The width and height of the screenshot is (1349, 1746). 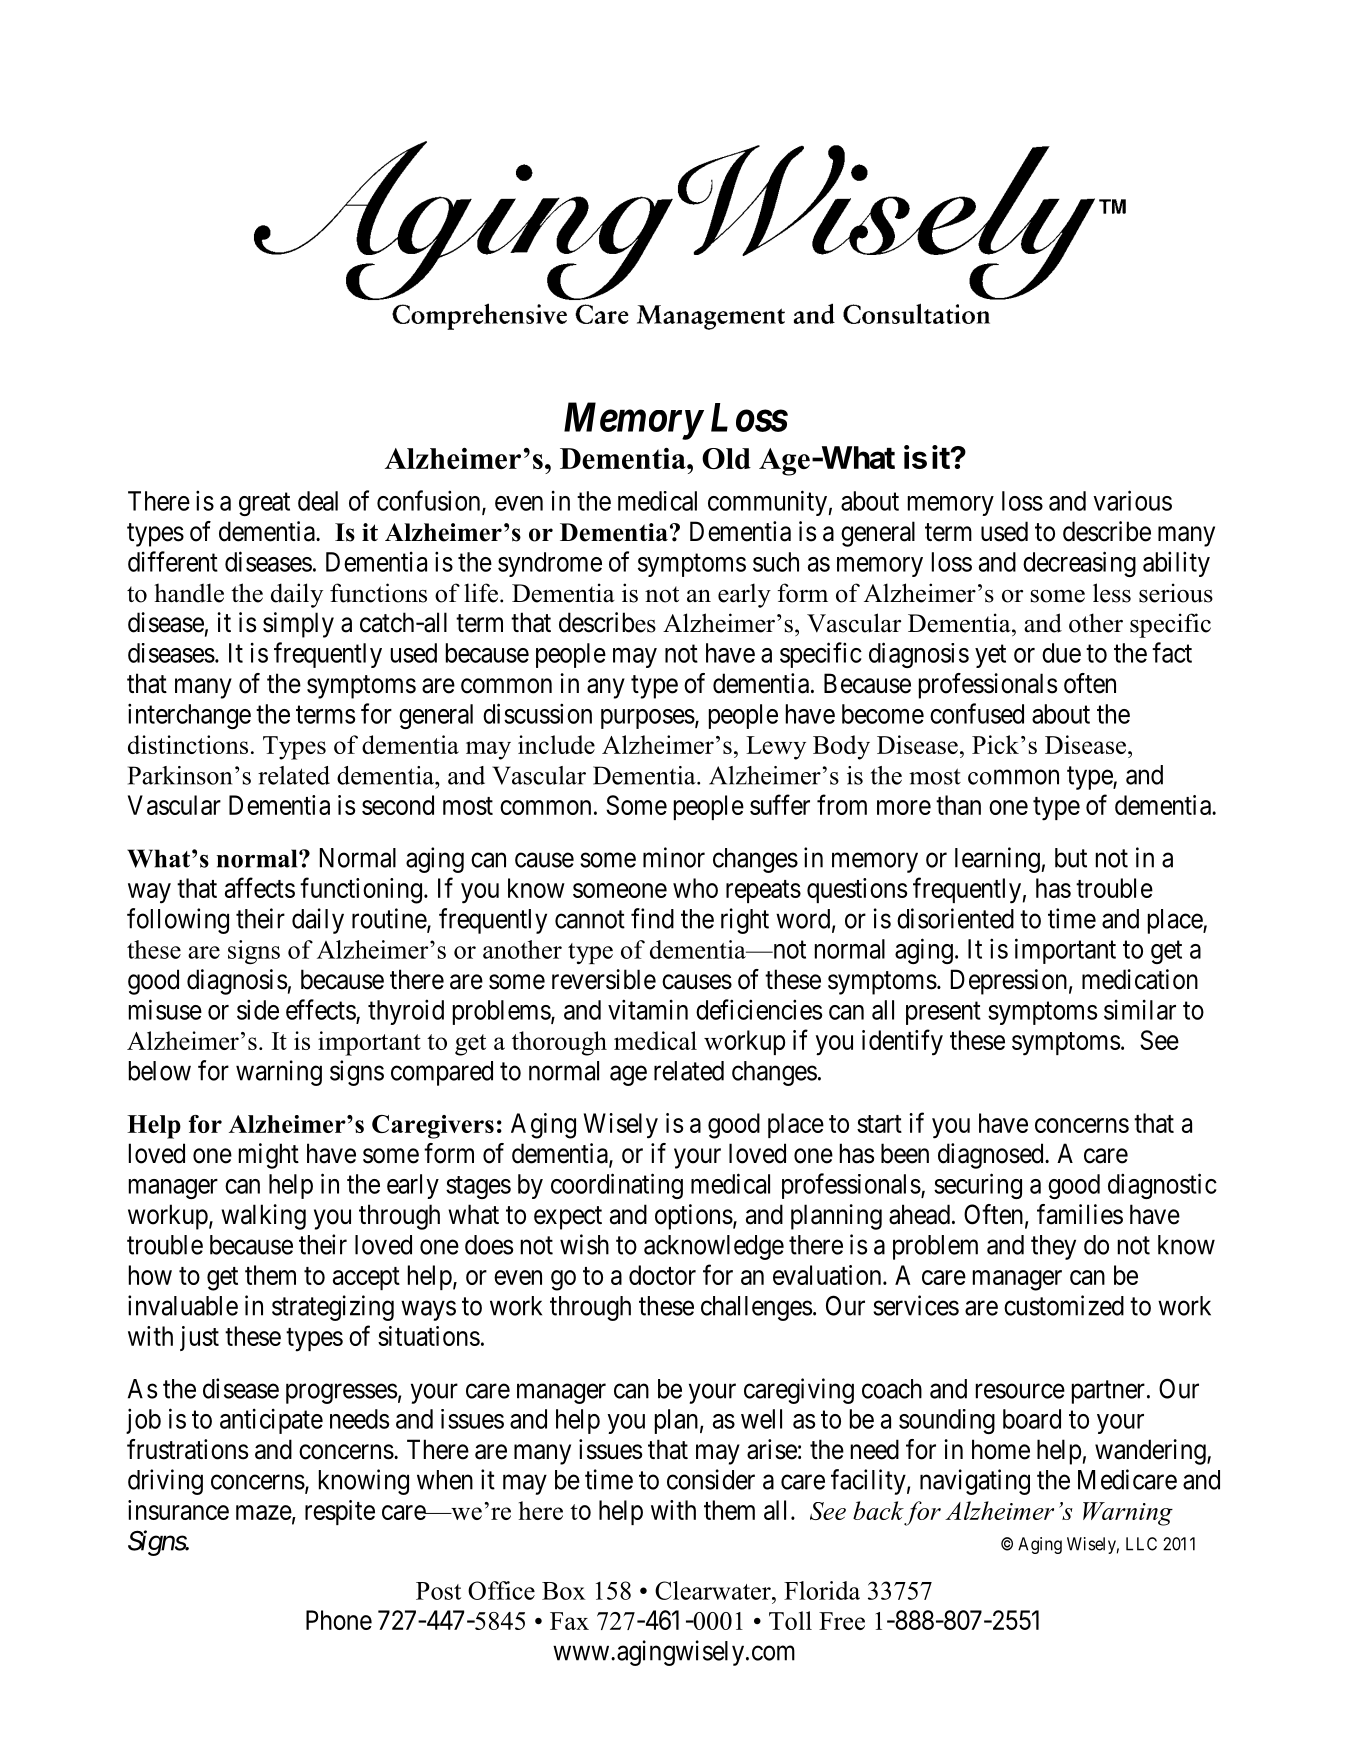 What do you see at coordinates (1071, 858) in the screenshot?
I see `but` at bounding box center [1071, 858].
